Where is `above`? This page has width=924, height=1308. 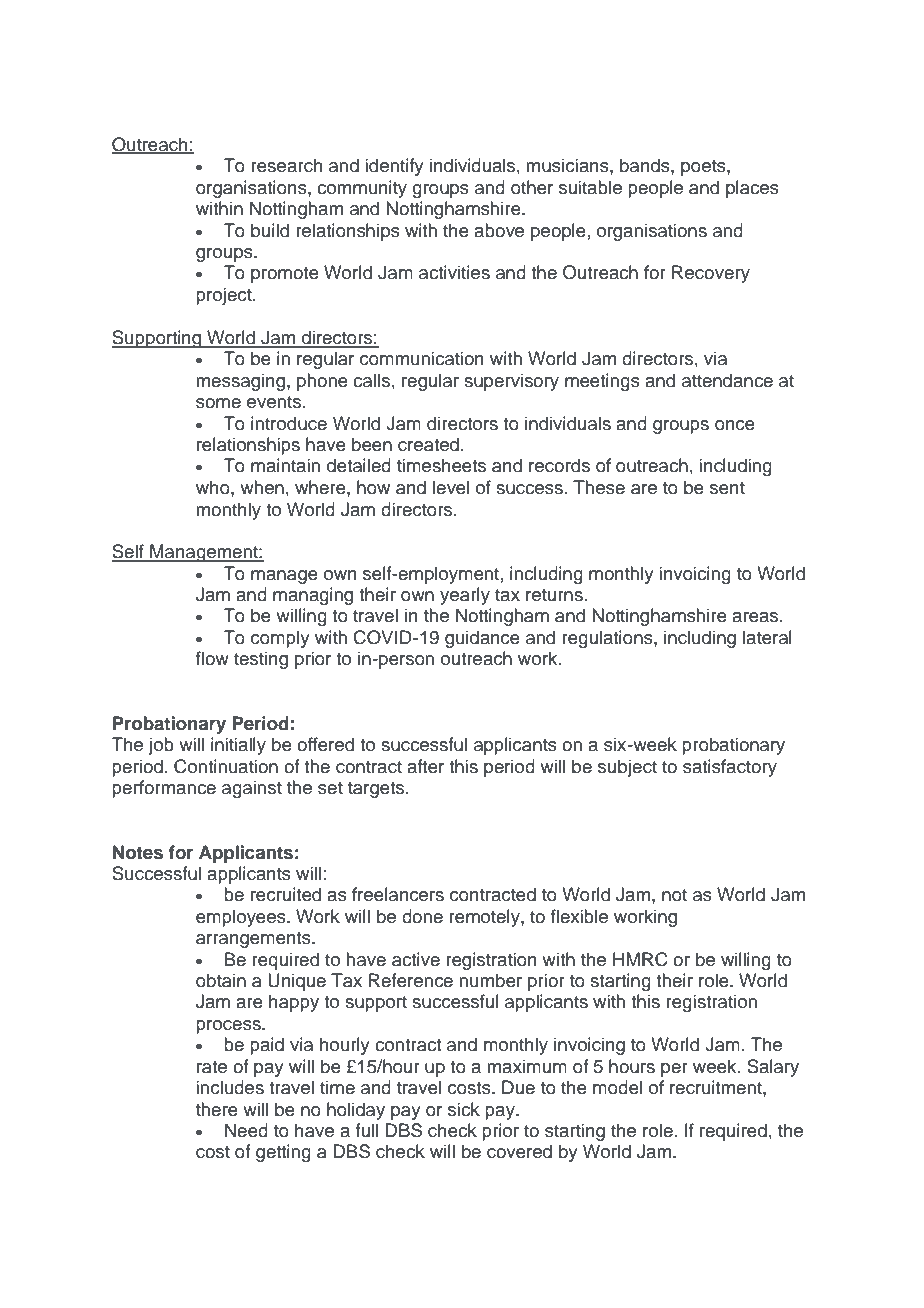 above is located at coordinates (499, 230).
